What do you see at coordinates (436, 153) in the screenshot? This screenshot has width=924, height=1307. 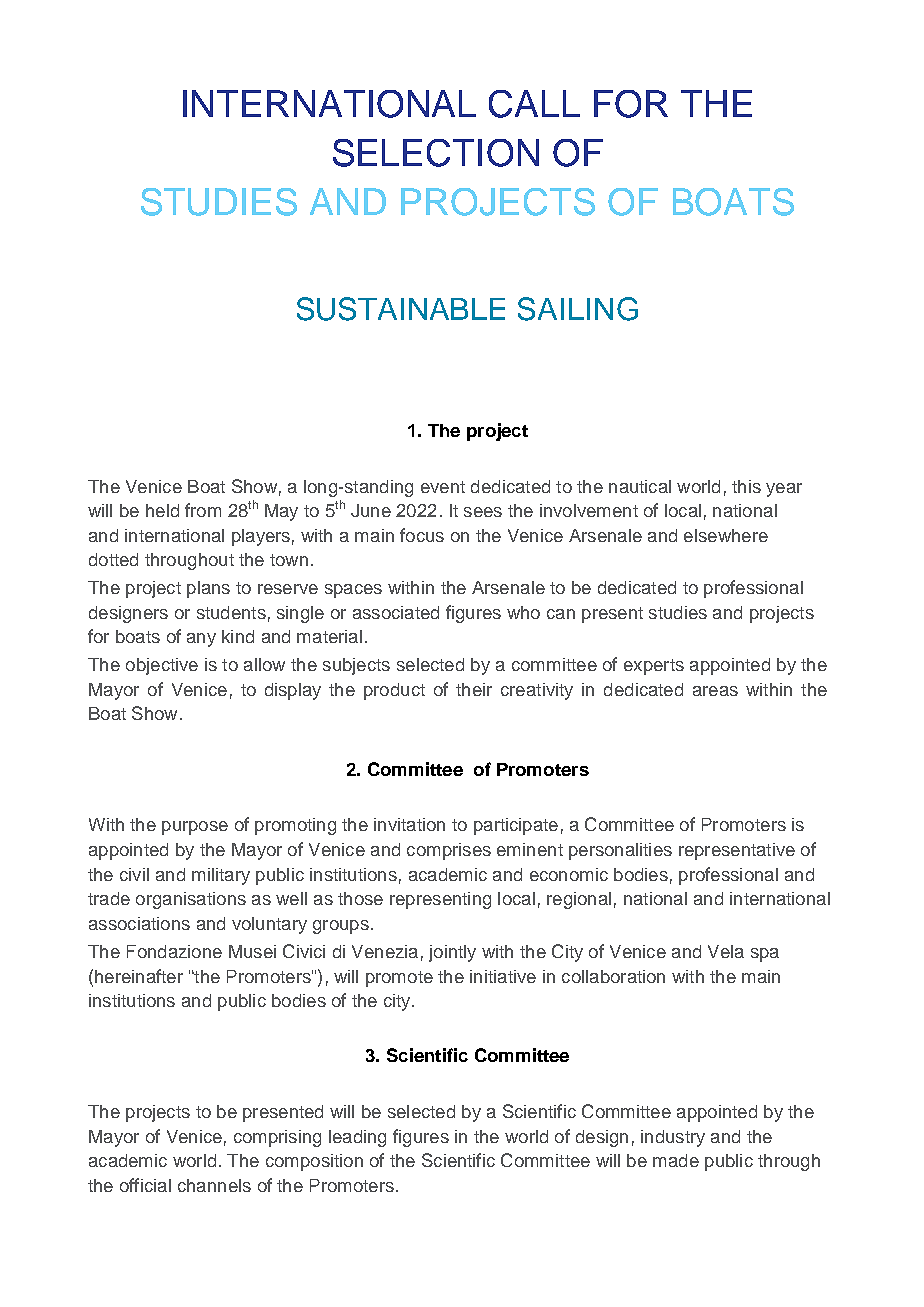 I see `SELECTION` at bounding box center [436, 153].
